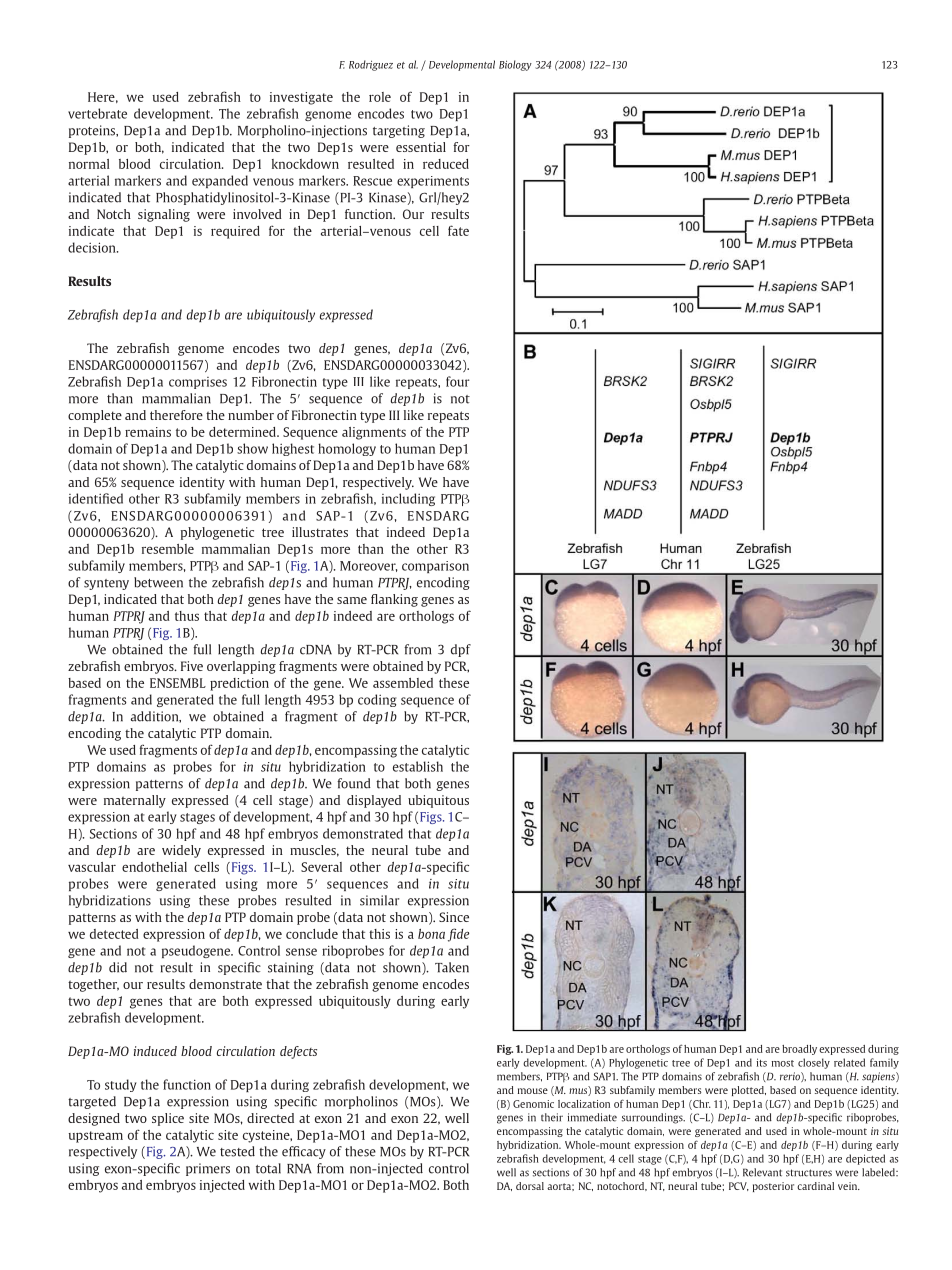 The height and width of the screenshot is (1270, 952). What do you see at coordinates (154, 867) in the screenshot?
I see `endothelial` at bounding box center [154, 867].
